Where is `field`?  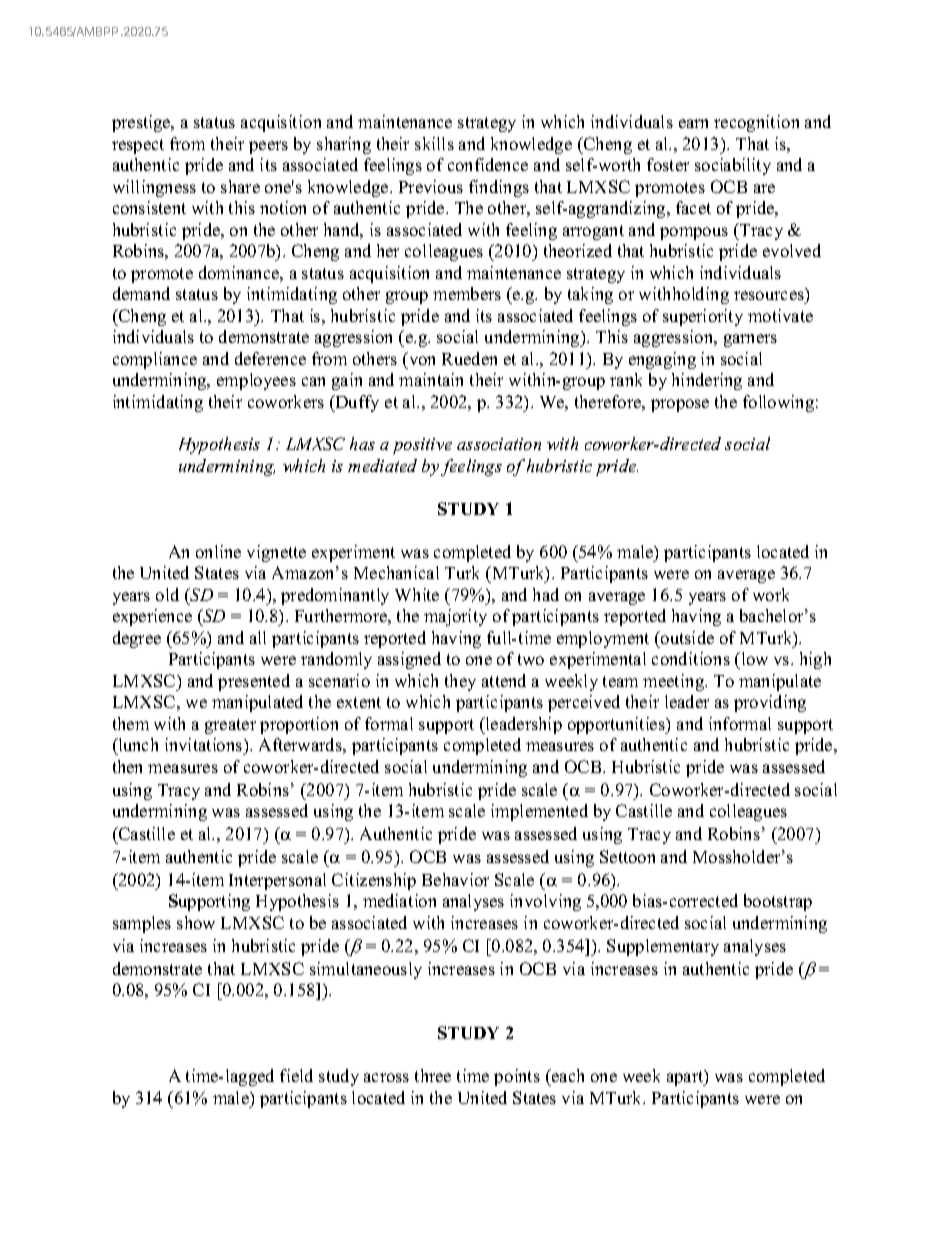 field is located at coordinates (296, 1075).
